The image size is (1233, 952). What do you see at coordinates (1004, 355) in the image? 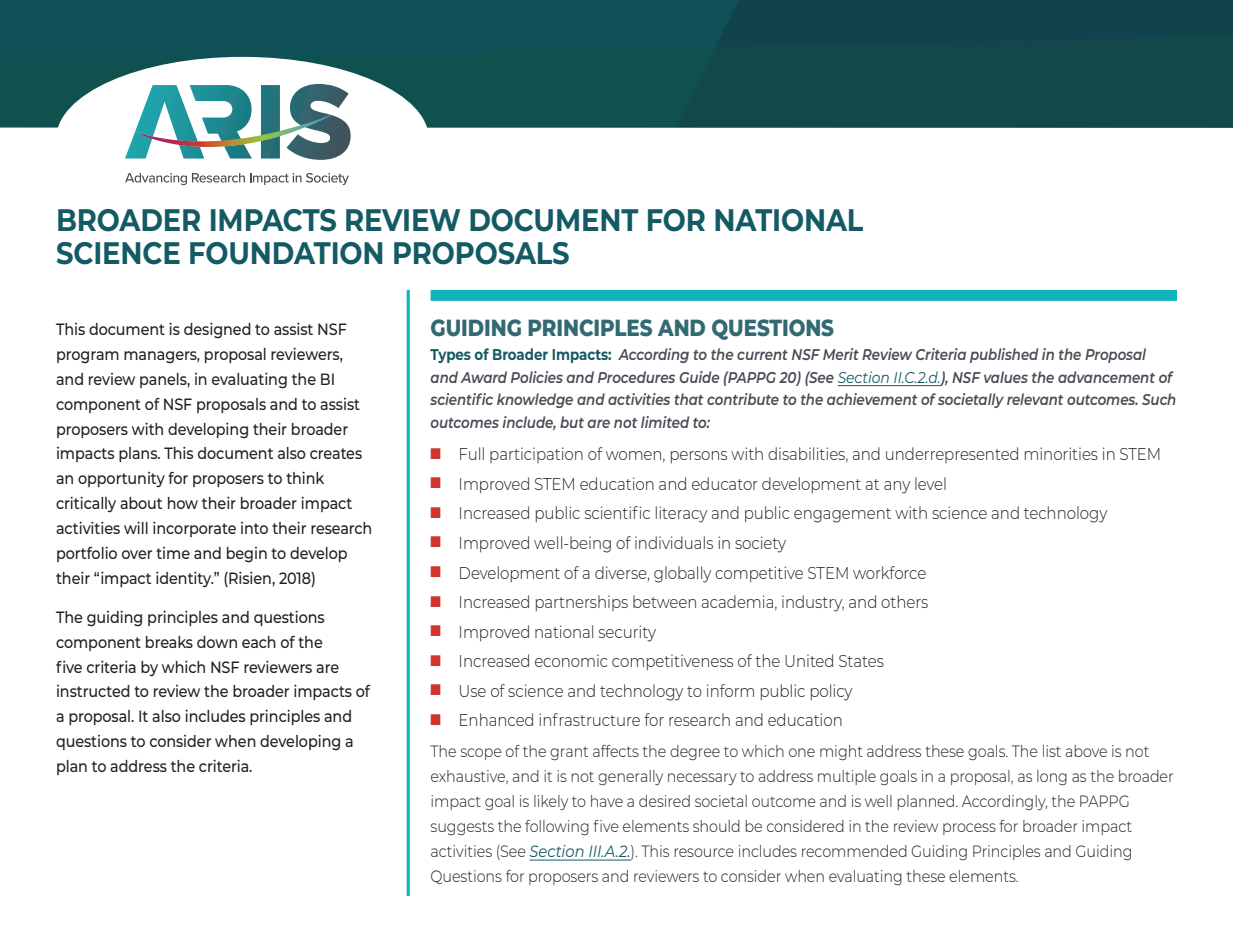
I see `published` at bounding box center [1004, 355].
